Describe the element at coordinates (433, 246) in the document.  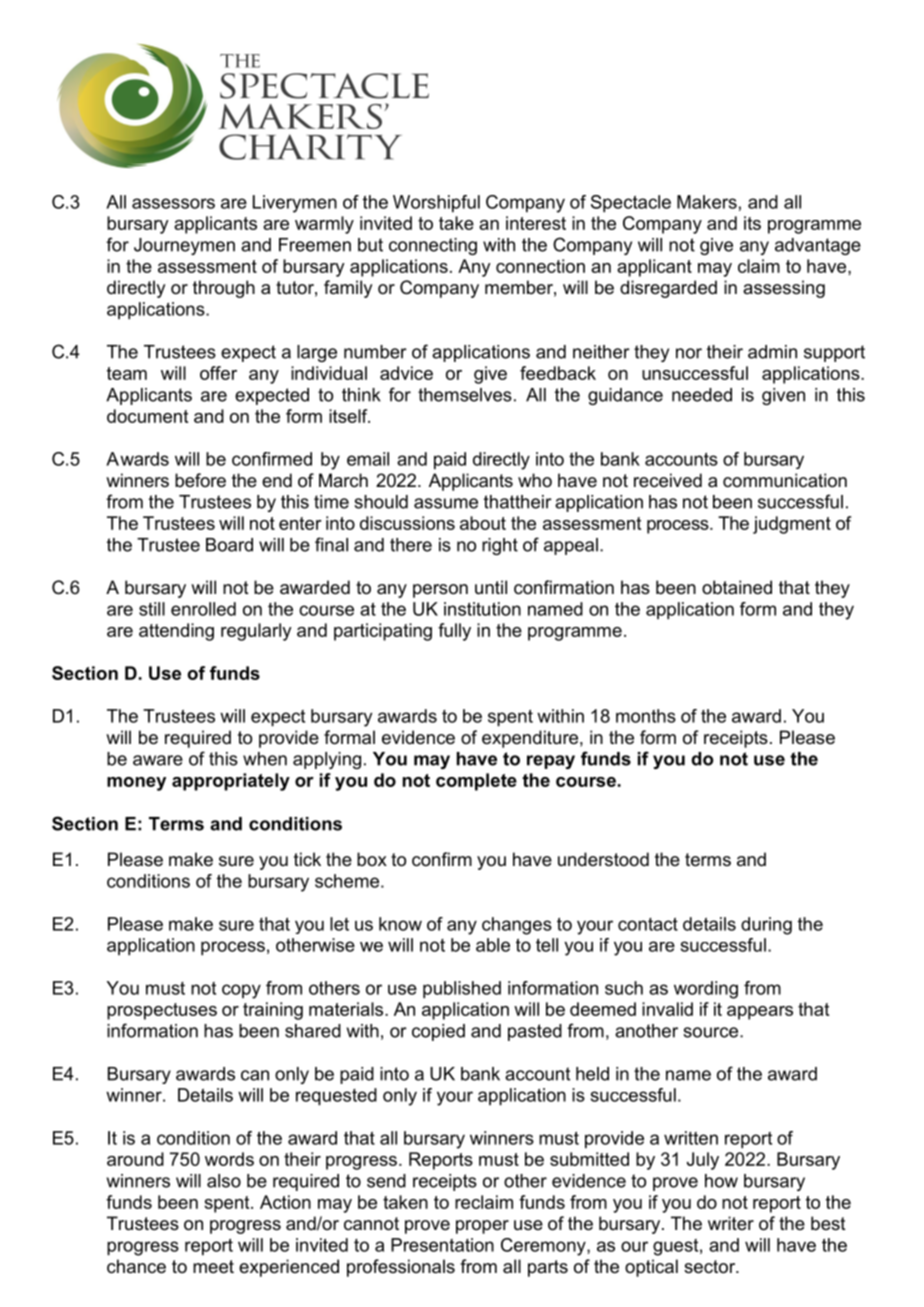
I see `connecting` at that location.
